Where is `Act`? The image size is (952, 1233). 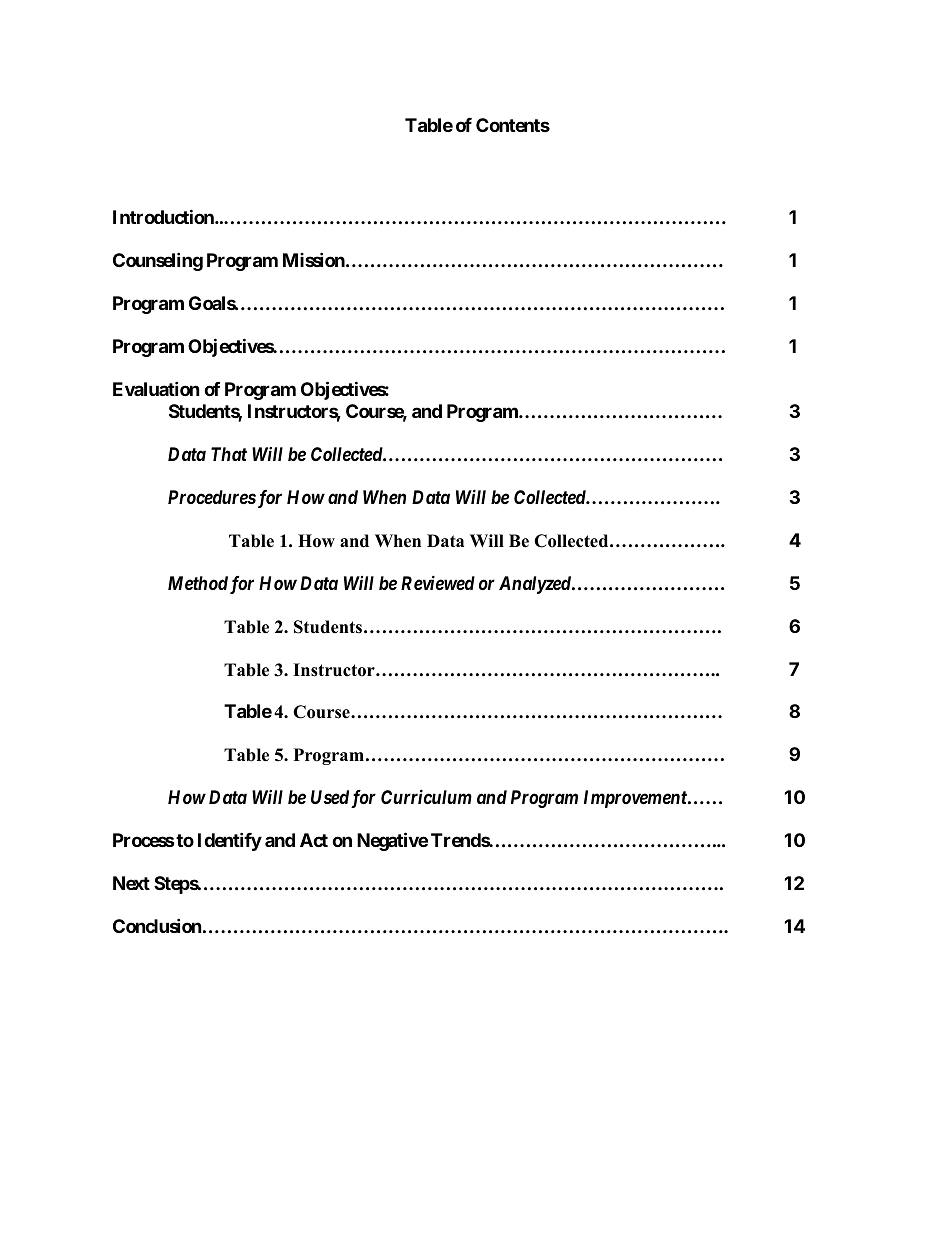
Act is located at coordinates (314, 840).
